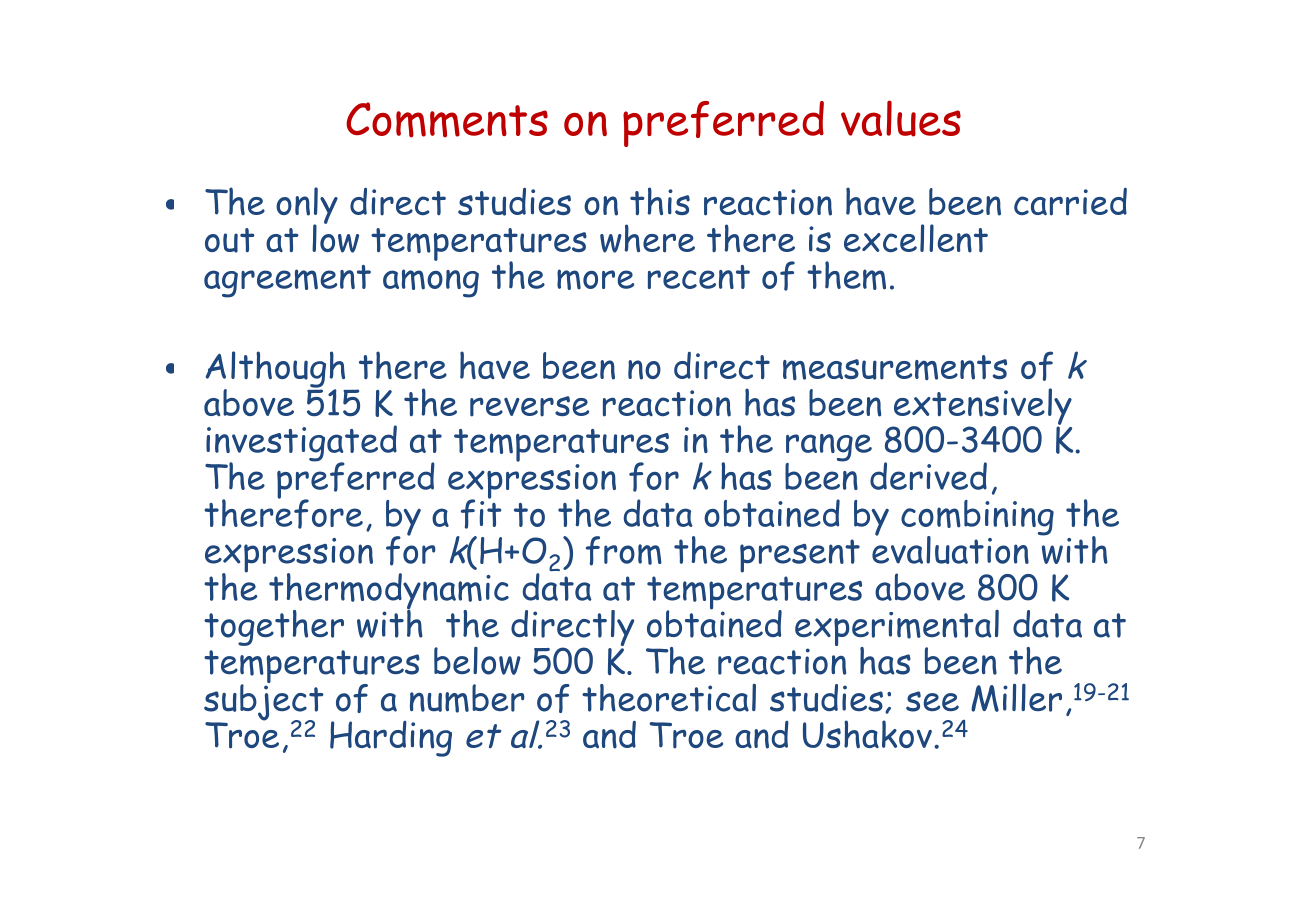  What do you see at coordinates (932, 701) in the document?
I see `see` at bounding box center [932, 701].
